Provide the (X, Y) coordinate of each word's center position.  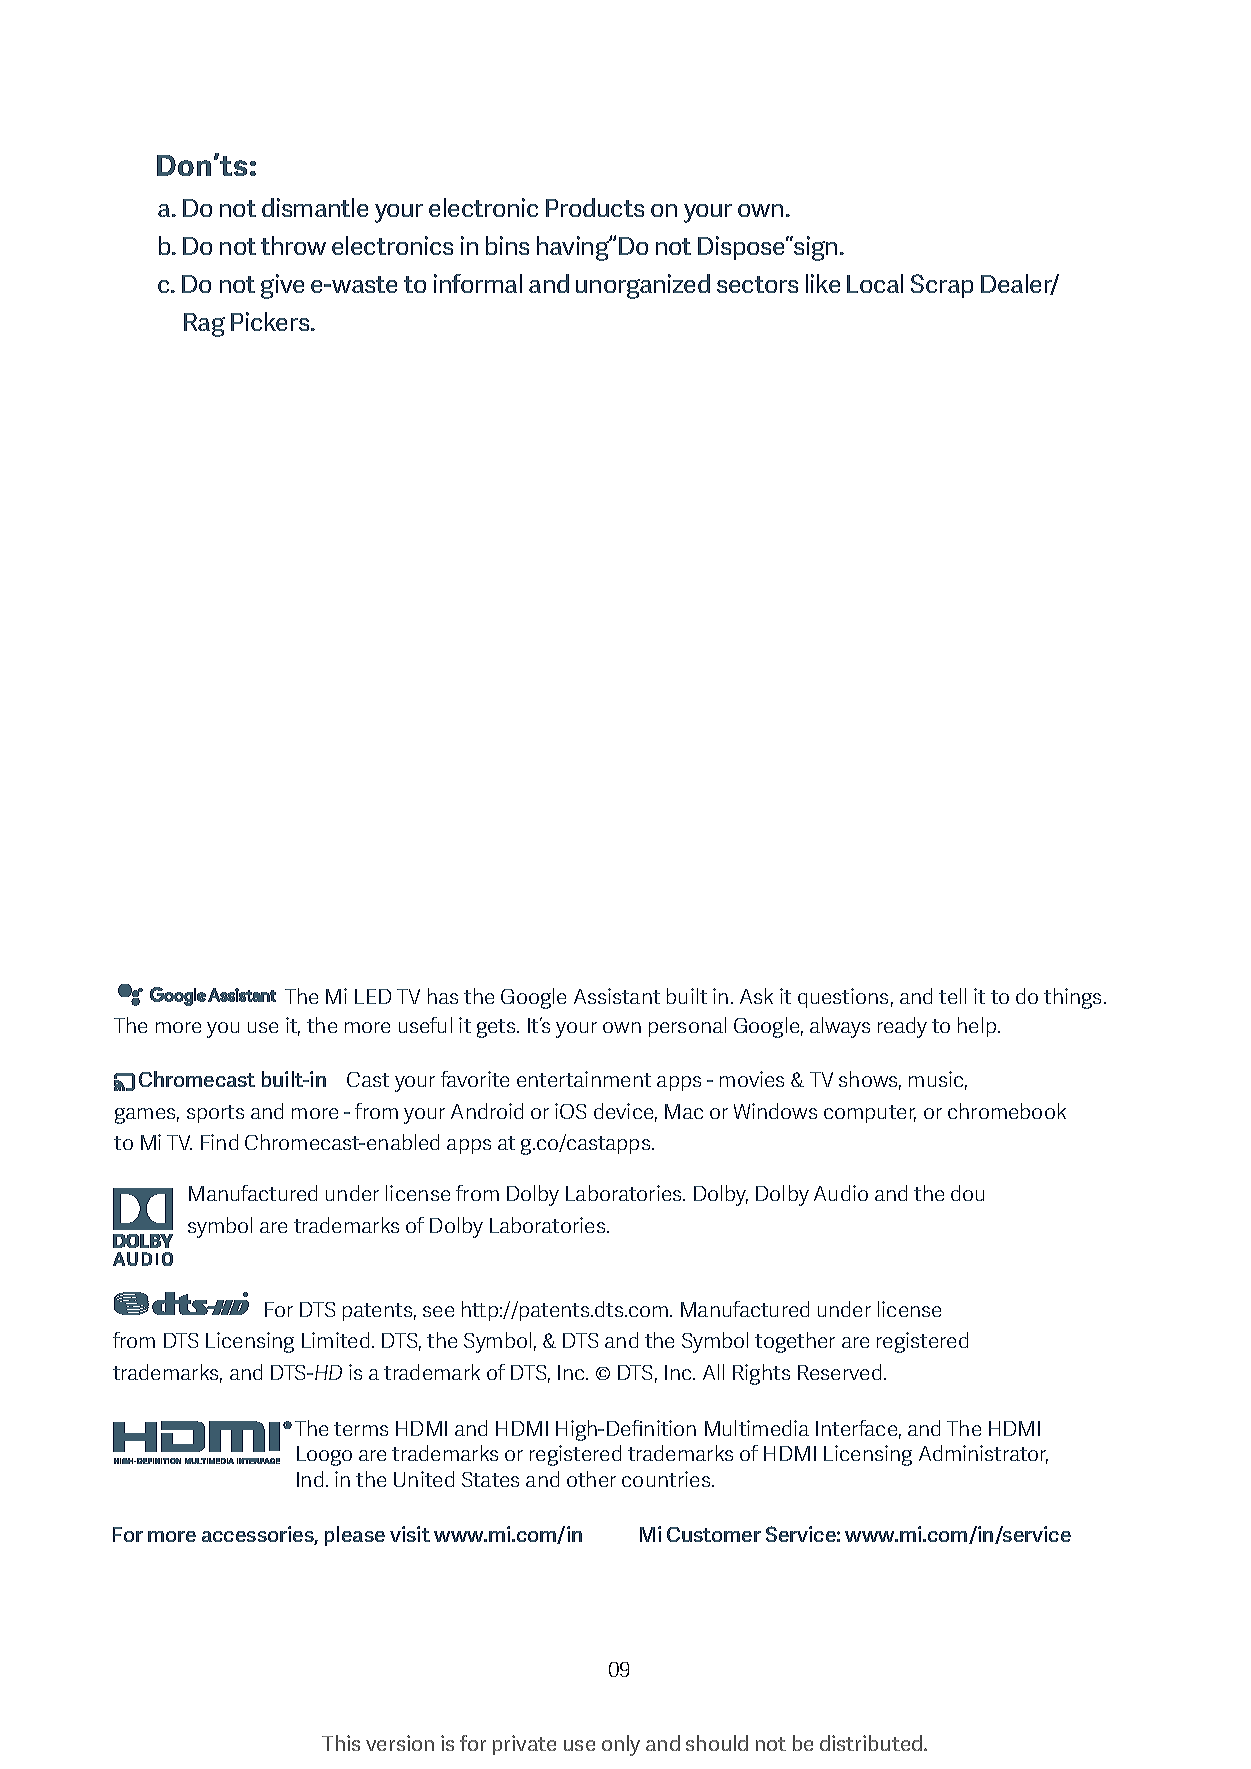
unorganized (643, 286)
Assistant (617, 996)
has (443, 996)
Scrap (942, 286)
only (621, 1745)
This (341, 1743)
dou (967, 1193)
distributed (872, 1743)
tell (952, 996)
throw (293, 245)
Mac (684, 1111)
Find (219, 1142)
